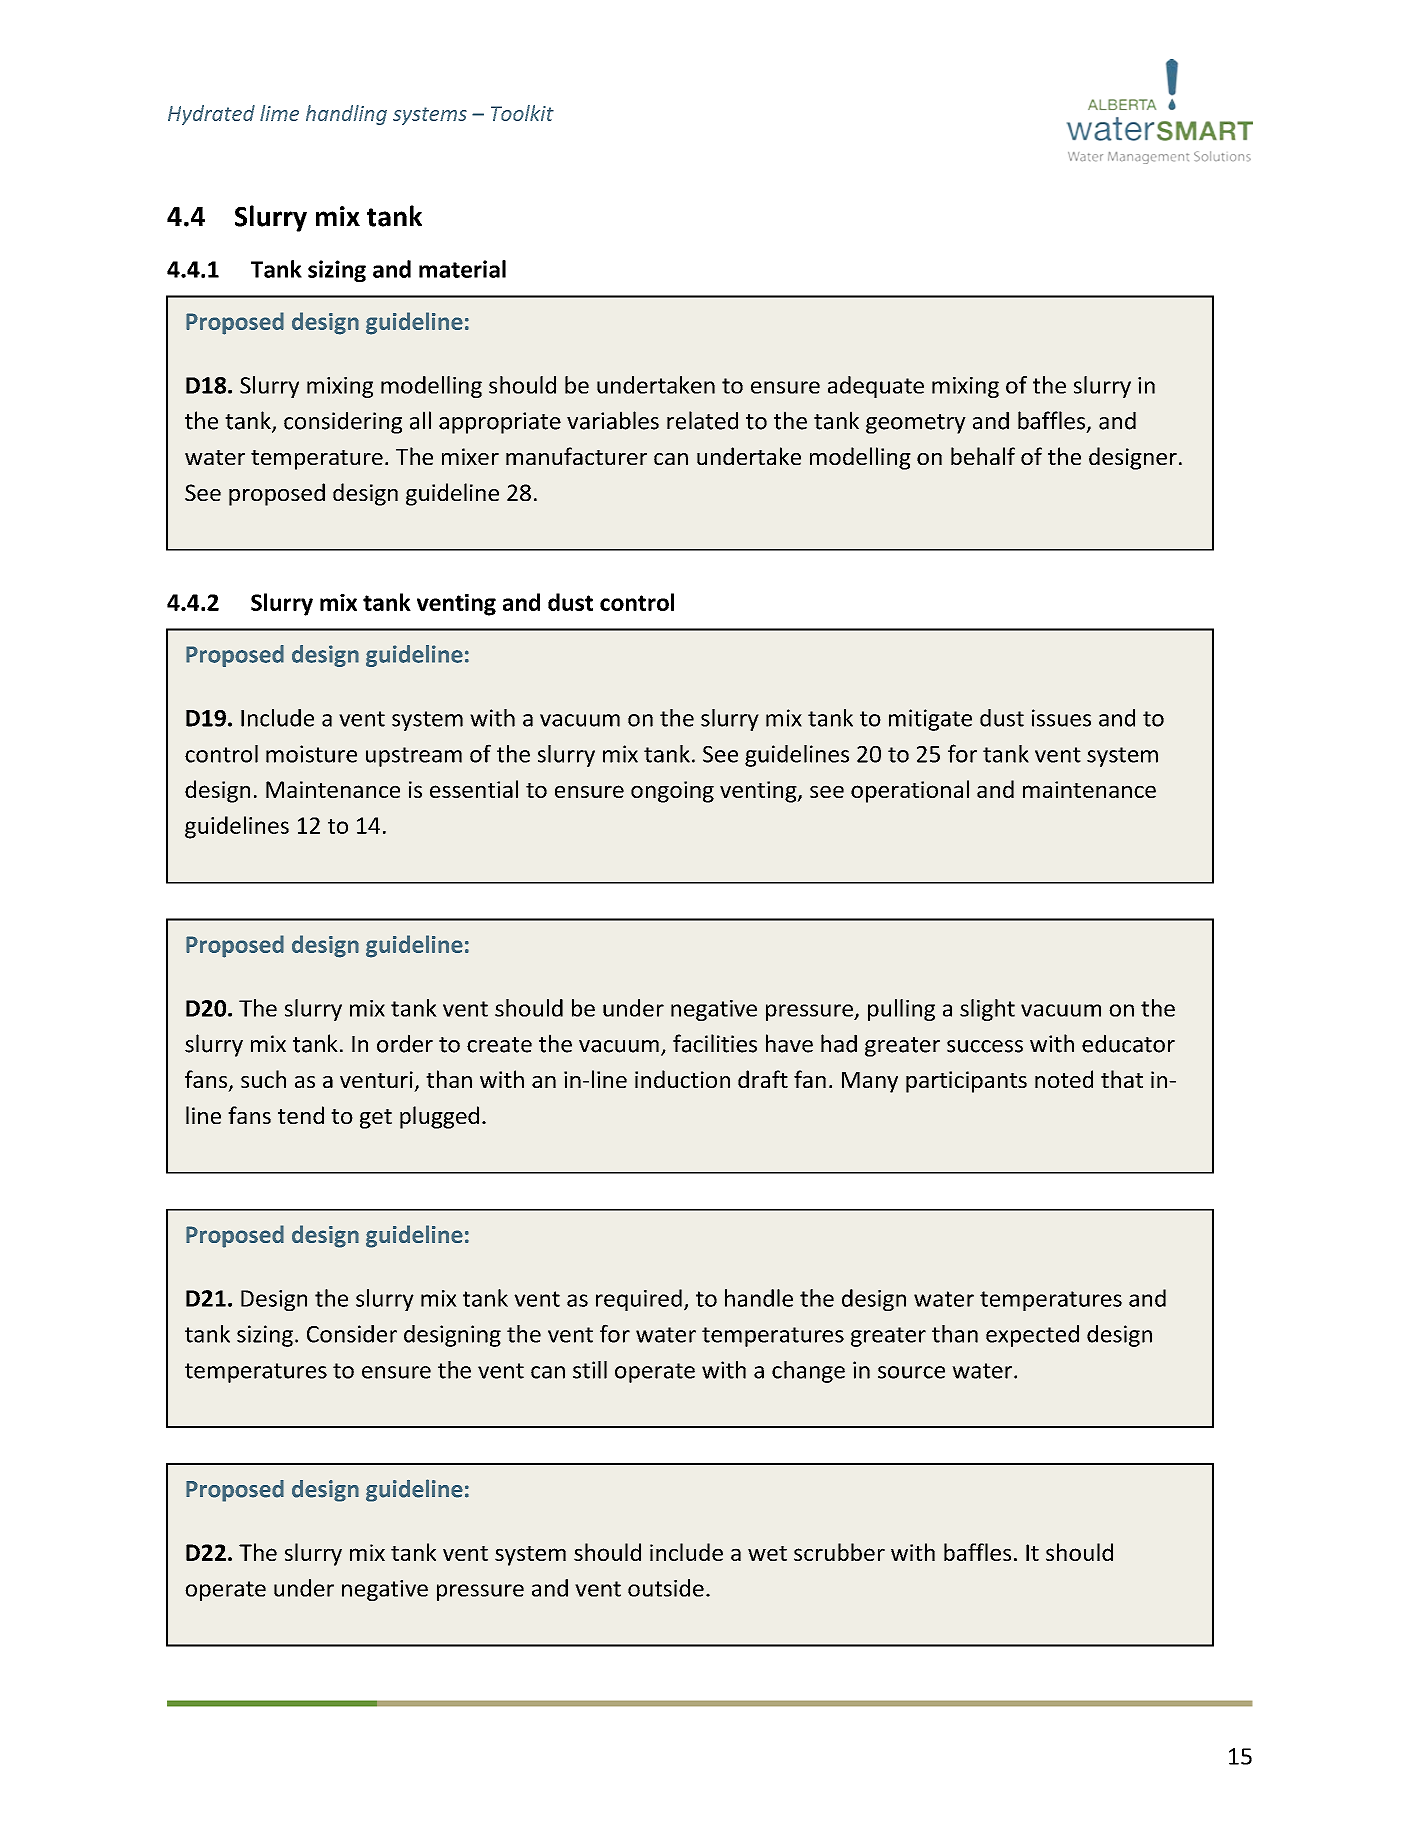 The image size is (1420, 1838). I want to click on scrubber, so click(839, 1552).
